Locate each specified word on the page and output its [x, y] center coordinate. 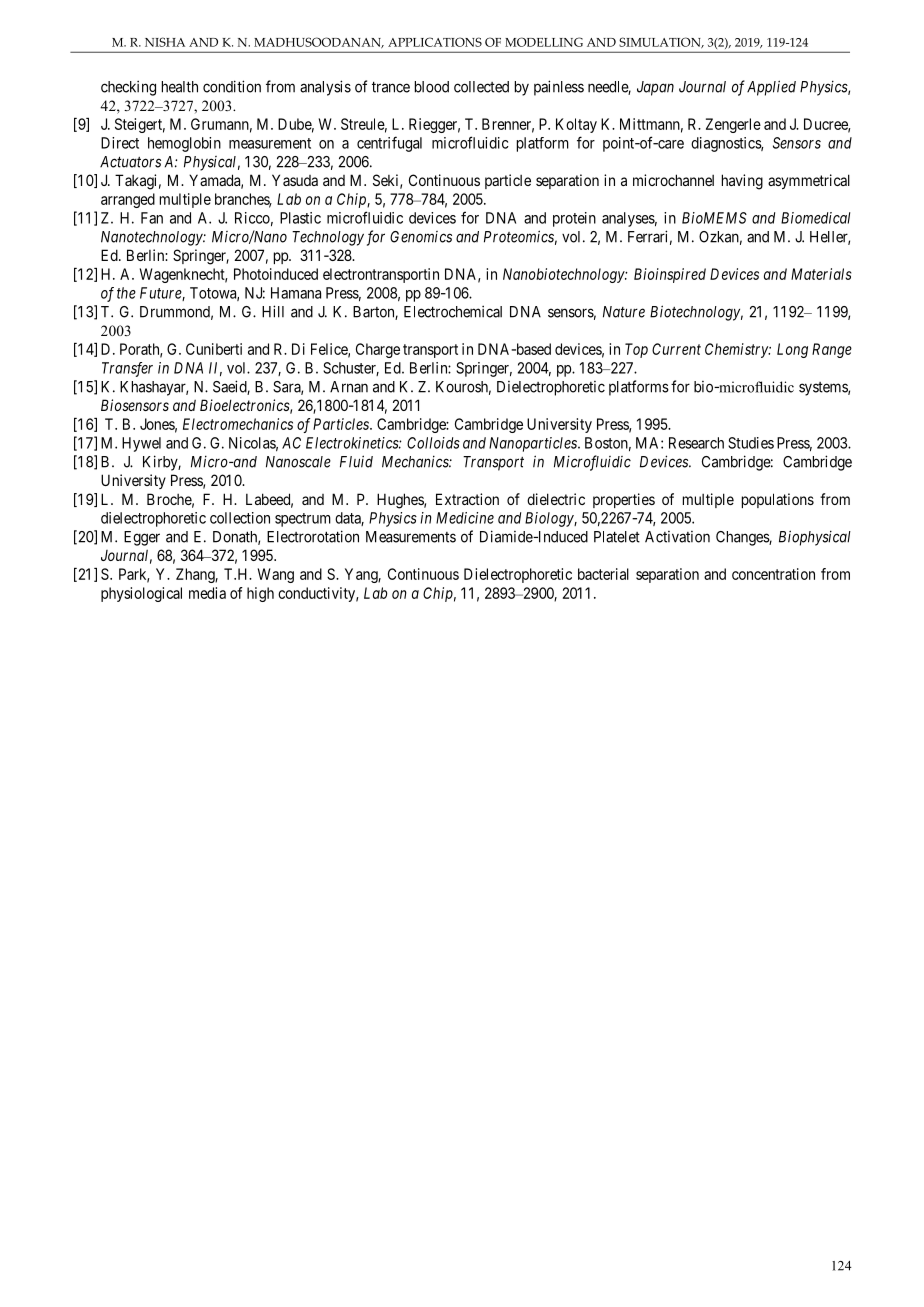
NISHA [165, 42]
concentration [773, 574]
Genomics [421, 237]
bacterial [603, 574]
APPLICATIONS [435, 42]
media [207, 593]
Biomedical [816, 218]
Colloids [433, 443]
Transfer [127, 369]
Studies [751, 443]
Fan [152, 218]
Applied [771, 88]
